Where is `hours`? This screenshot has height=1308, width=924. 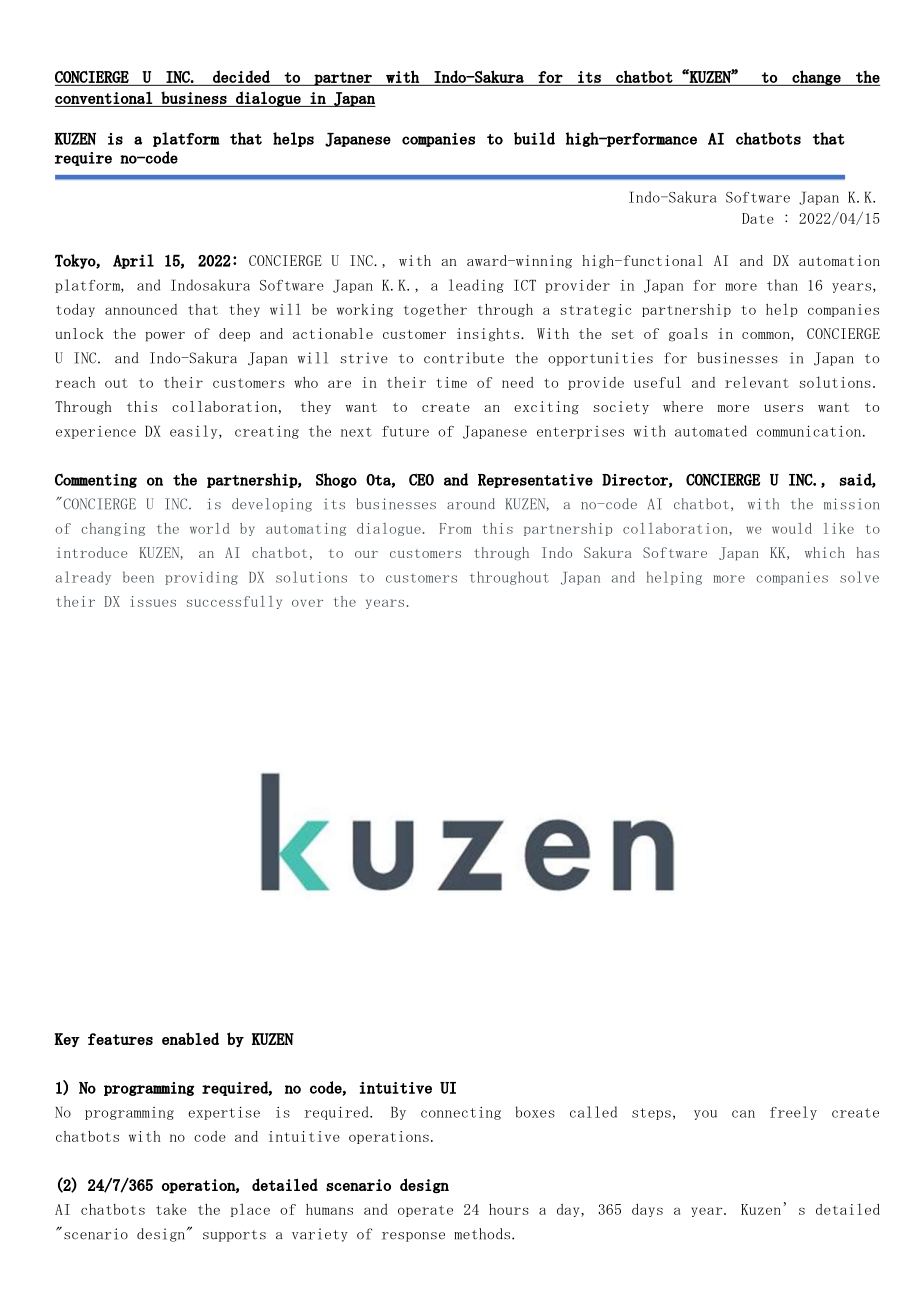
hours is located at coordinates (509, 1209).
